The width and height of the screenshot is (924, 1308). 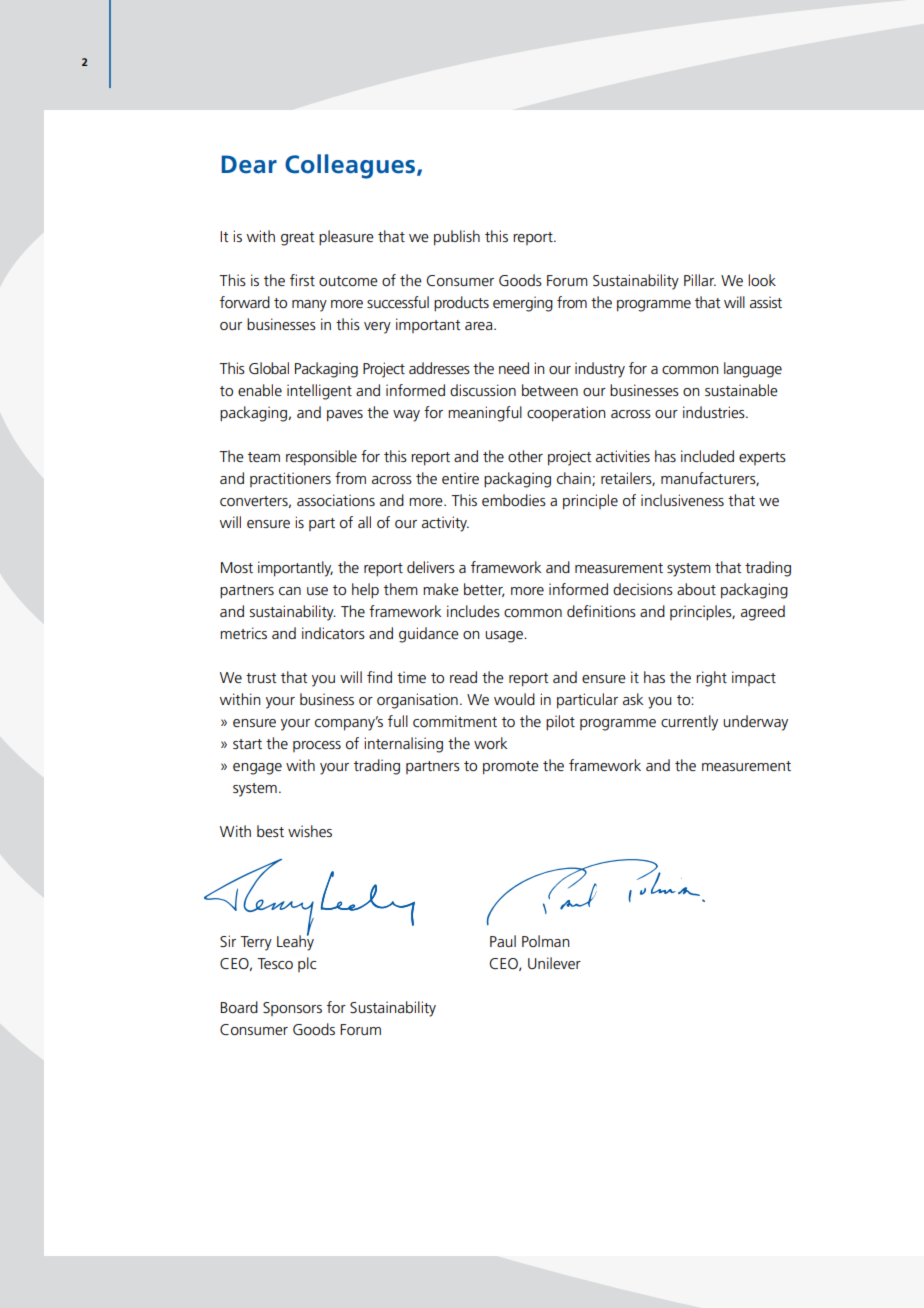 I want to click on currently, so click(x=689, y=723).
